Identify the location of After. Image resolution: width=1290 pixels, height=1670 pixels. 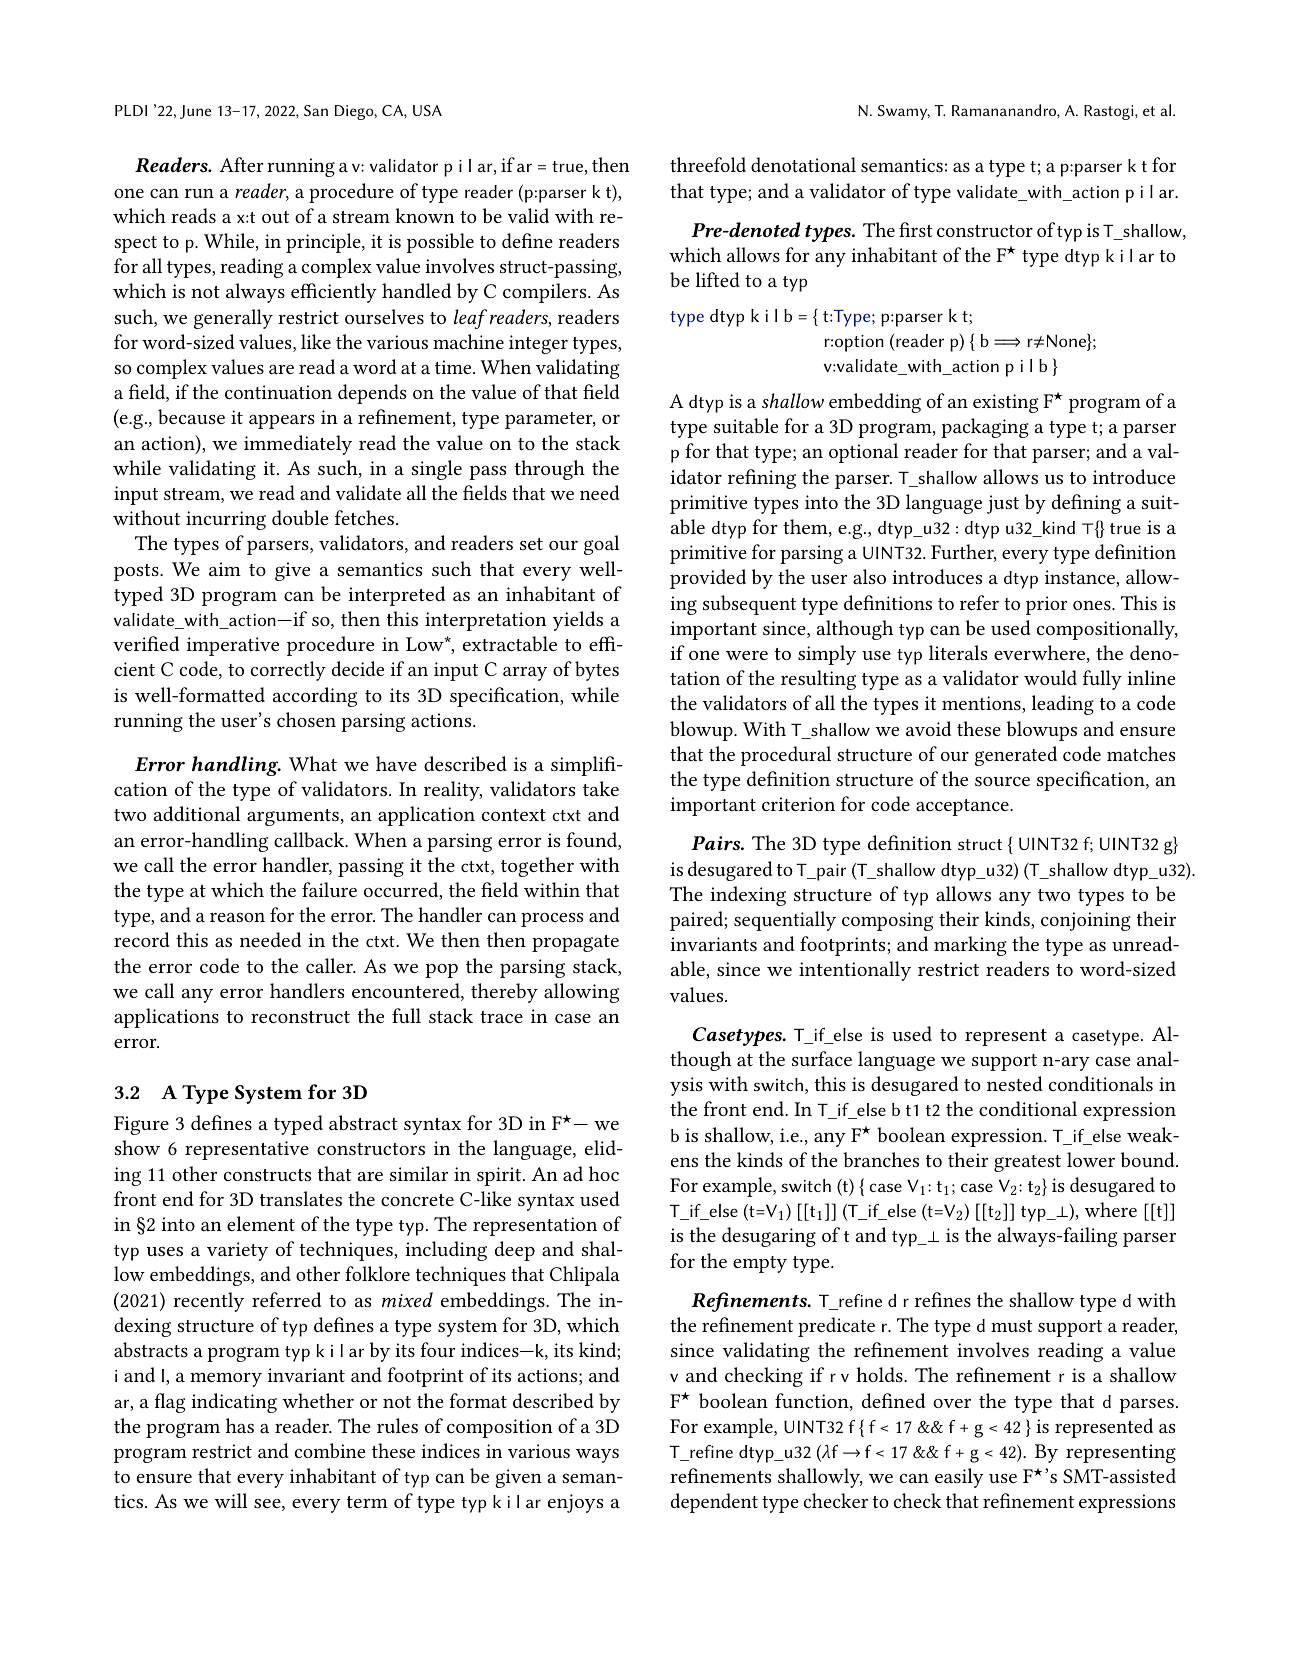
(241, 164).
